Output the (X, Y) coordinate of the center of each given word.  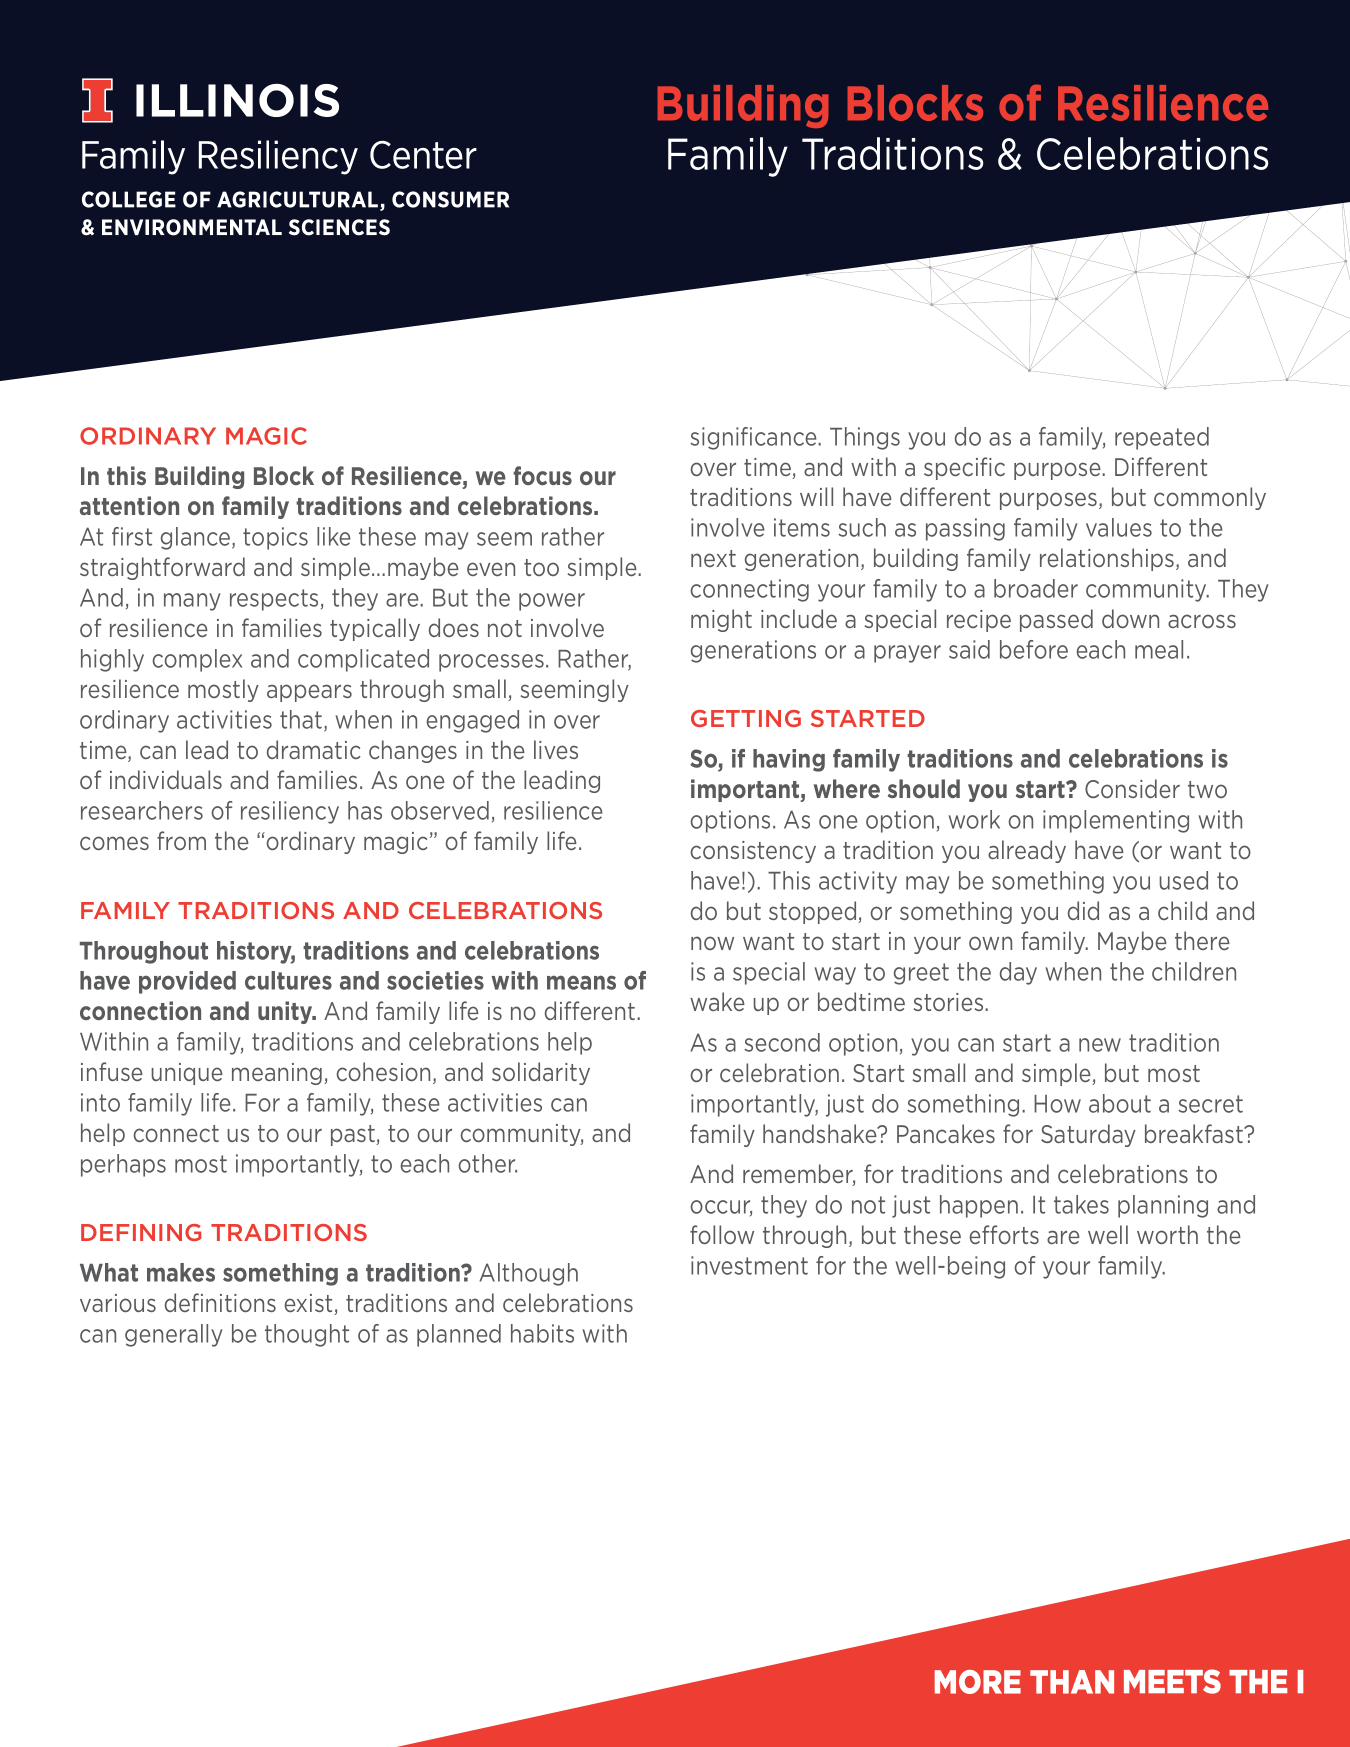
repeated (1162, 438)
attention (129, 505)
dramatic (313, 749)
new (1100, 1045)
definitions (220, 1302)
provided (187, 982)
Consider (1132, 788)
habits (542, 1333)
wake (717, 1001)
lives (556, 749)
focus (542, 475)
